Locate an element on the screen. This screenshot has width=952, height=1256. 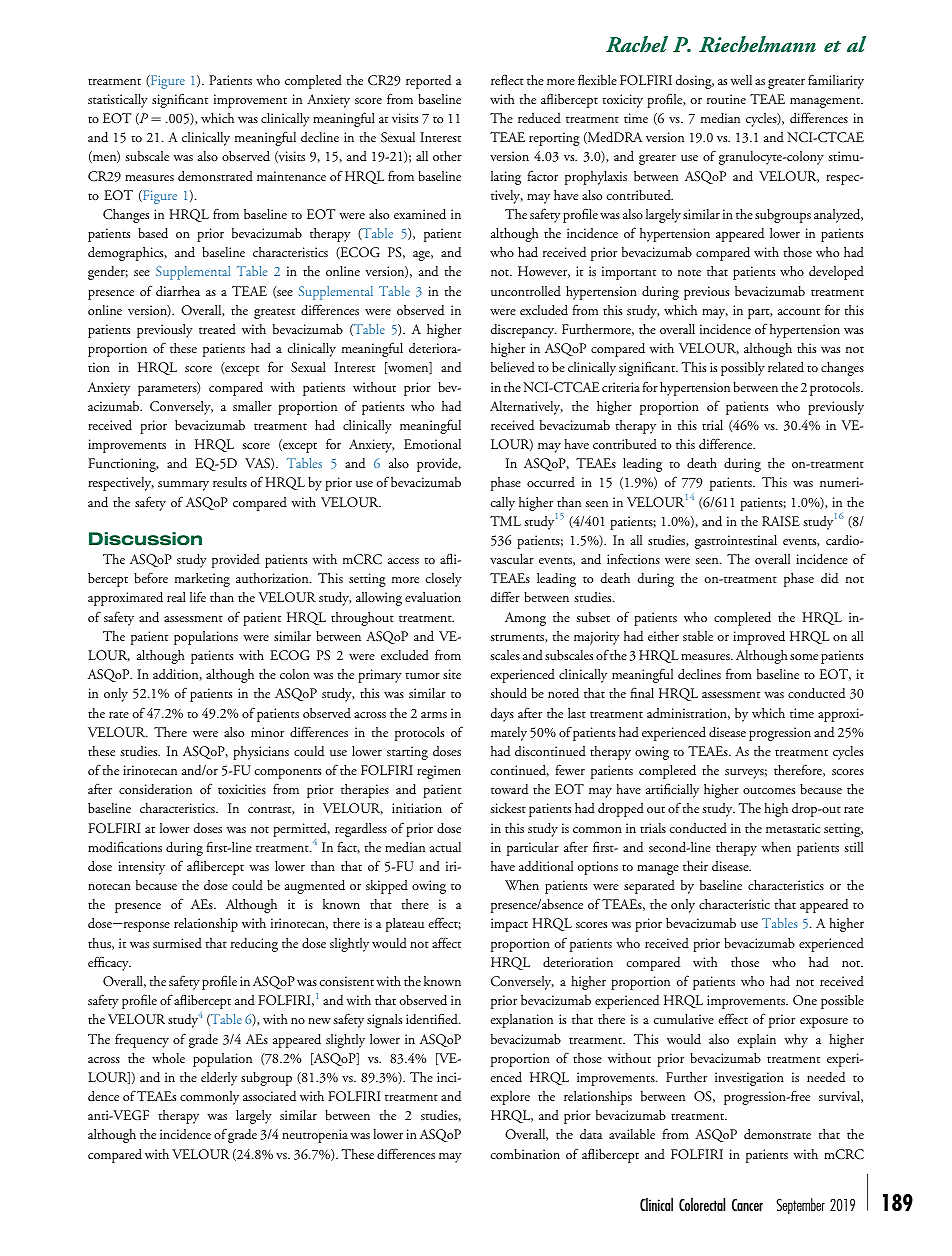
maintenance is located at coordinates (291, 176).
